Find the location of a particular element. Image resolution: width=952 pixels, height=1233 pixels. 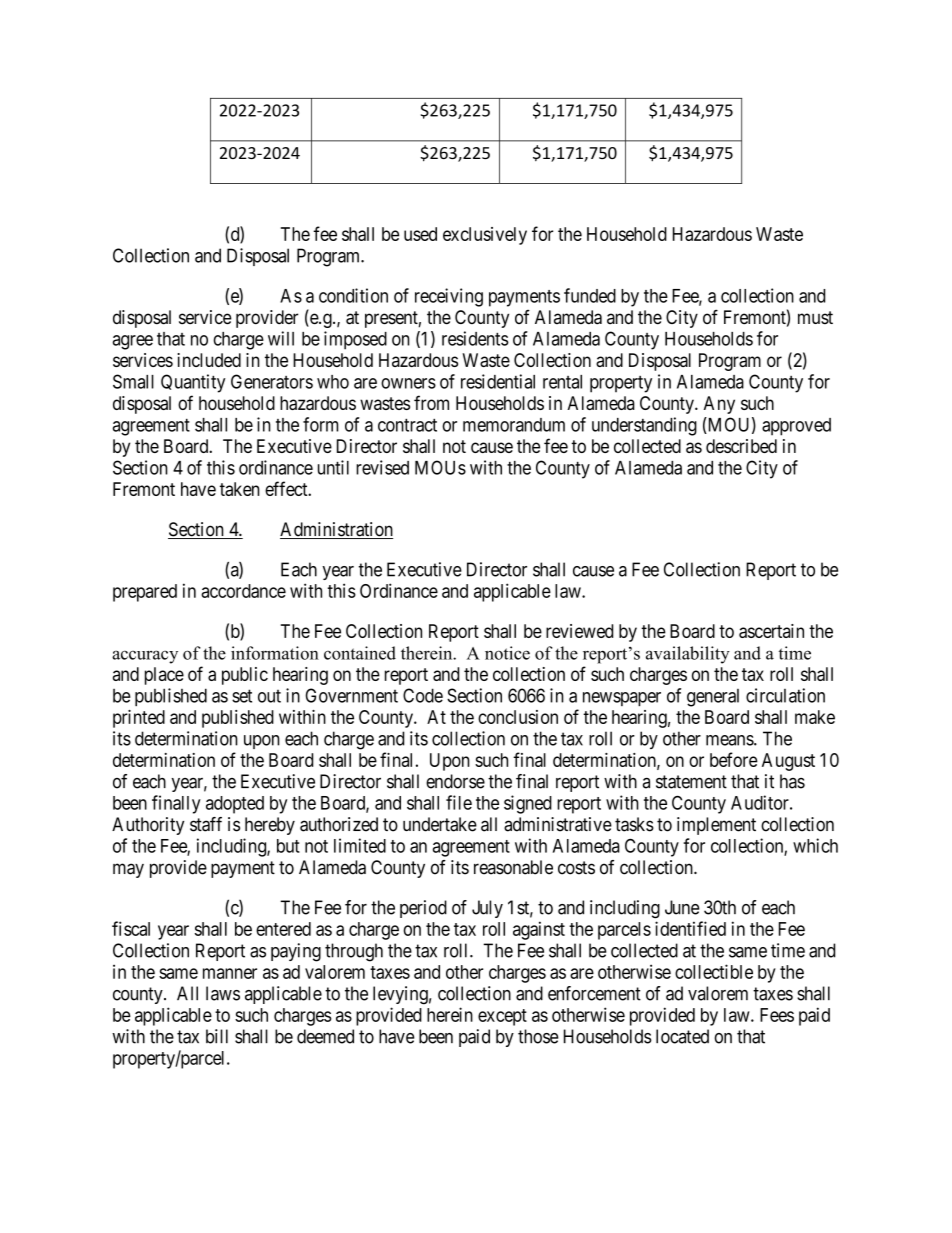

described is located at coordinates (741, 446).
